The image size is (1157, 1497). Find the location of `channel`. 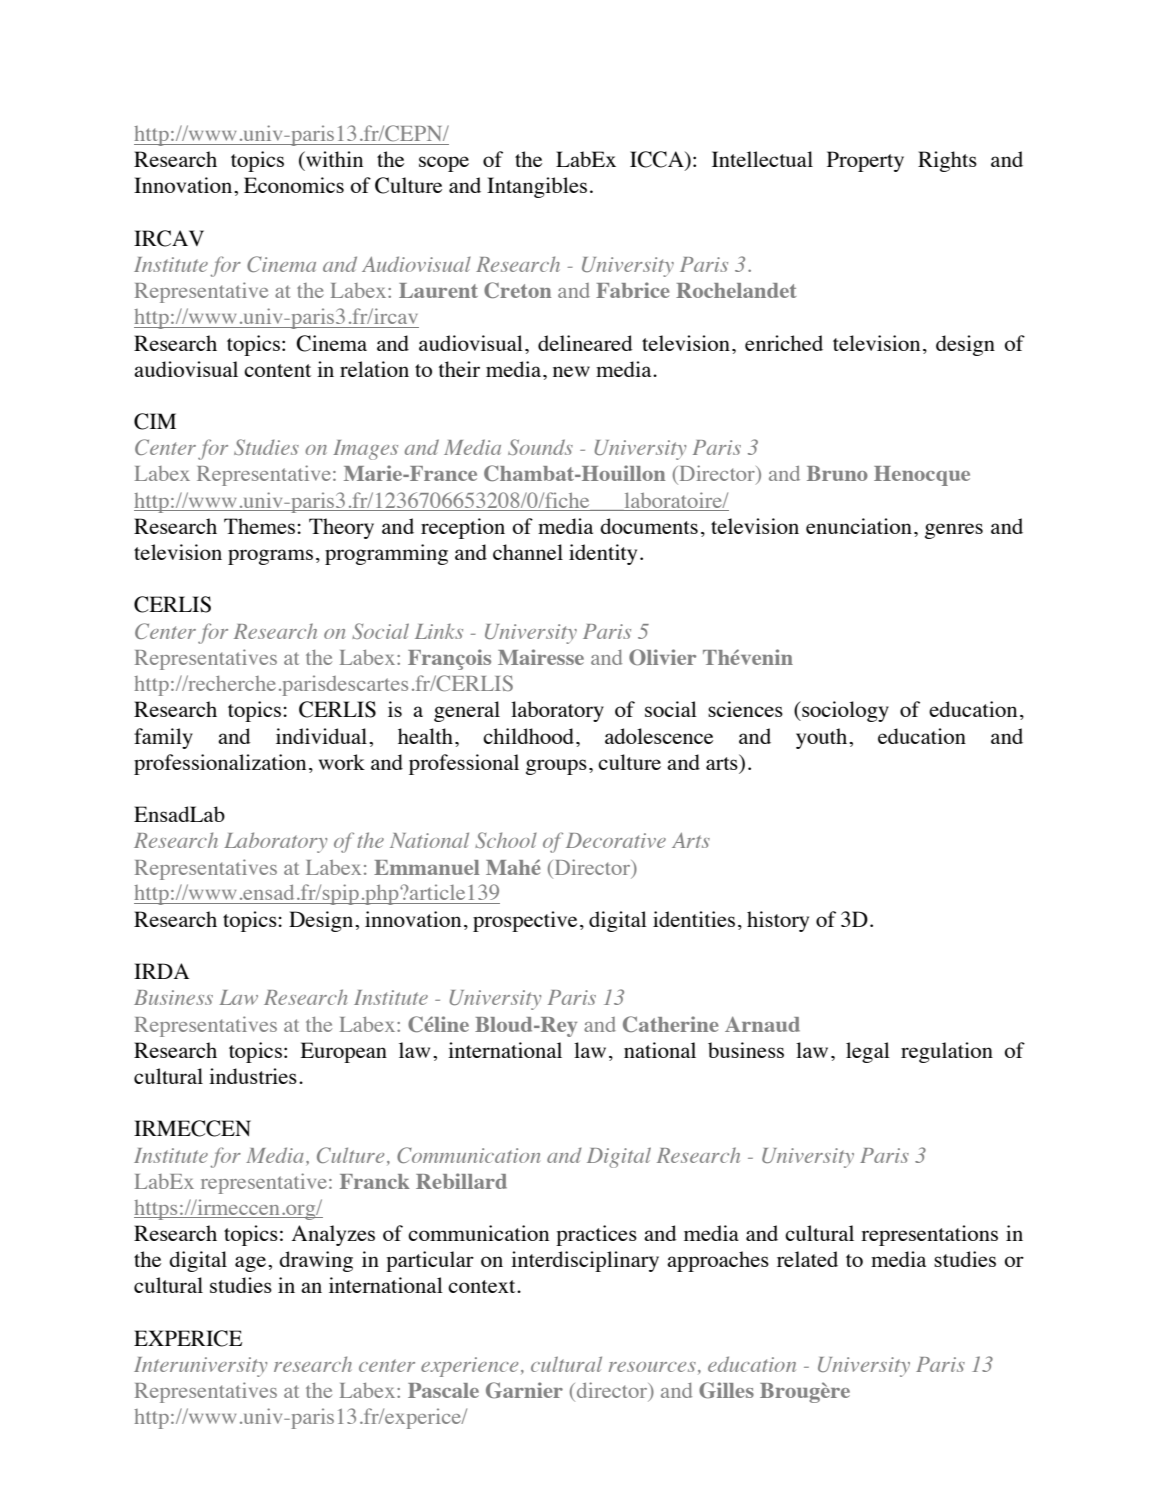

channel is located at coordinates (528, 552).
